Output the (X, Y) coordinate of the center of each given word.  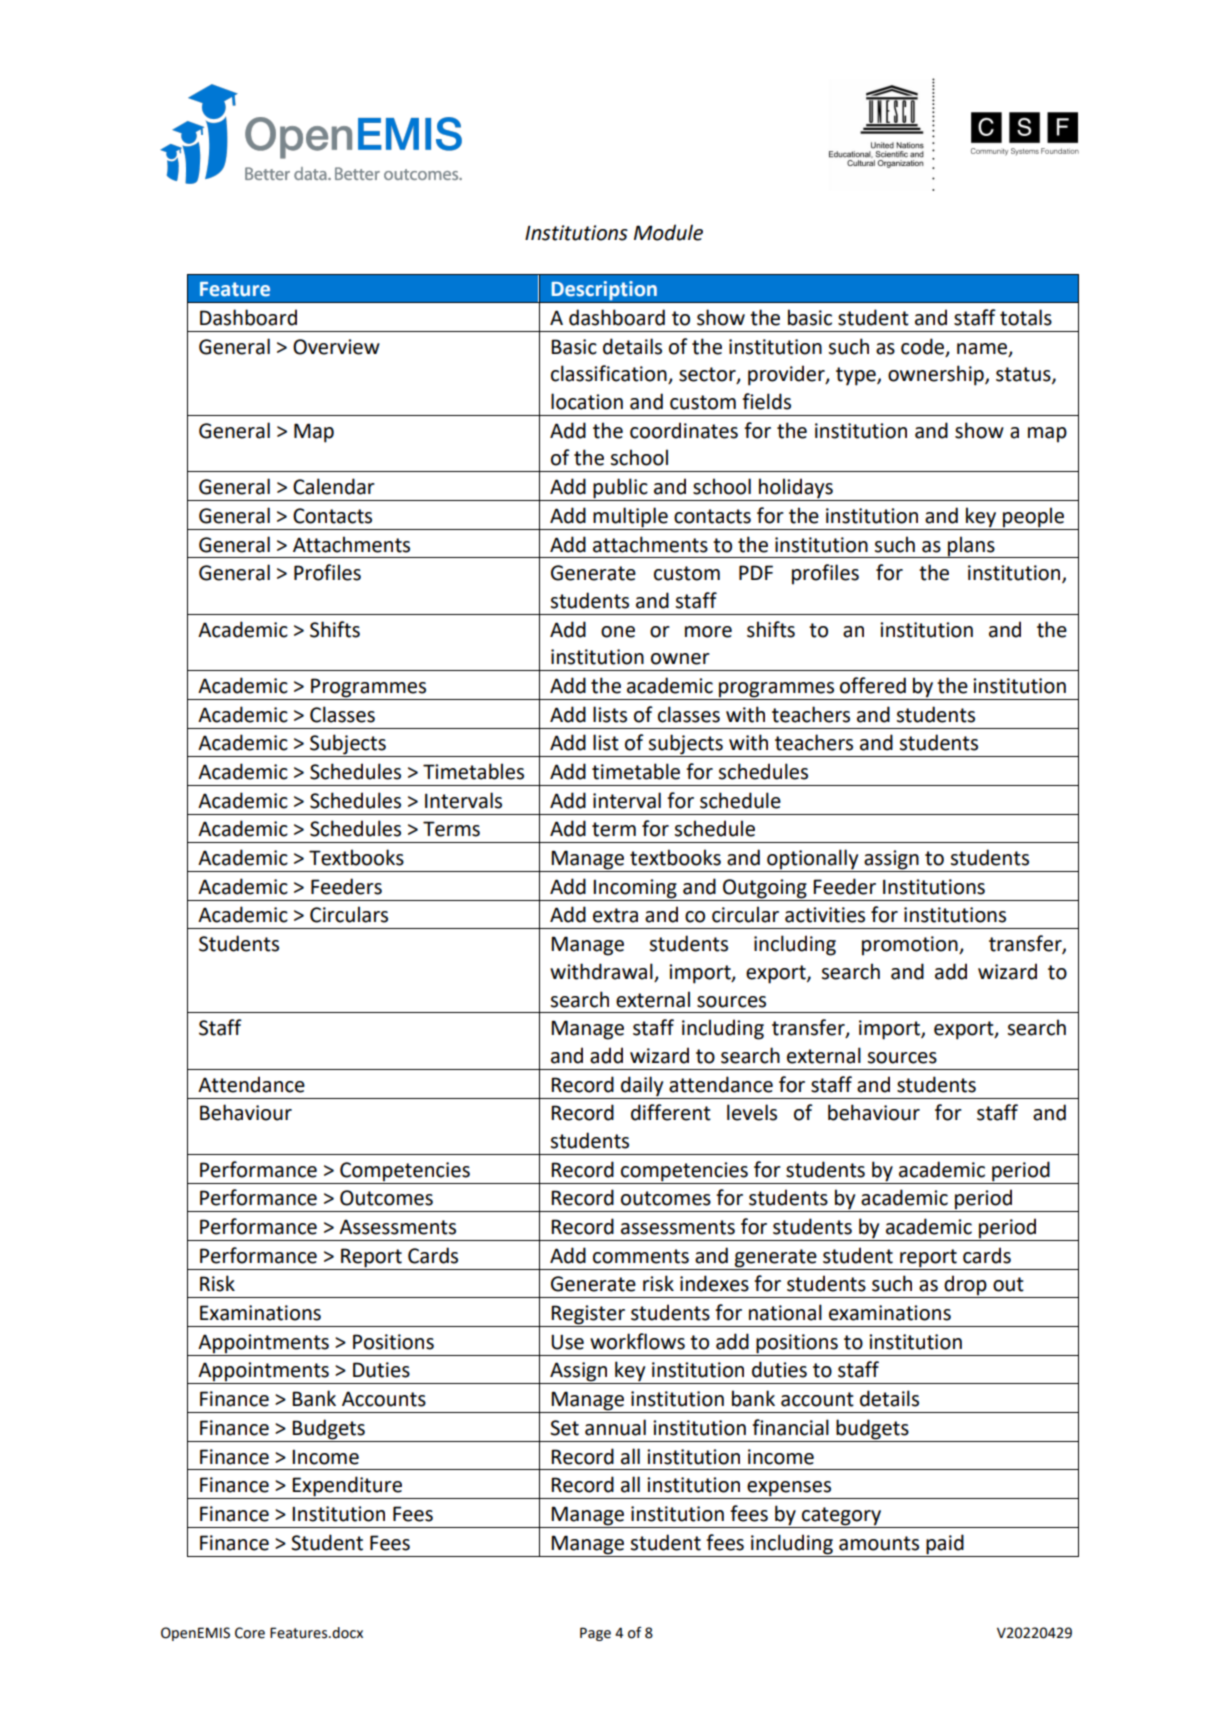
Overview (336, 347)
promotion (911, 946)
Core (250, 1633)
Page (595, 1634)
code (924, 347)
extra (615, 915)
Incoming (635, 889)
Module (668, 232)
